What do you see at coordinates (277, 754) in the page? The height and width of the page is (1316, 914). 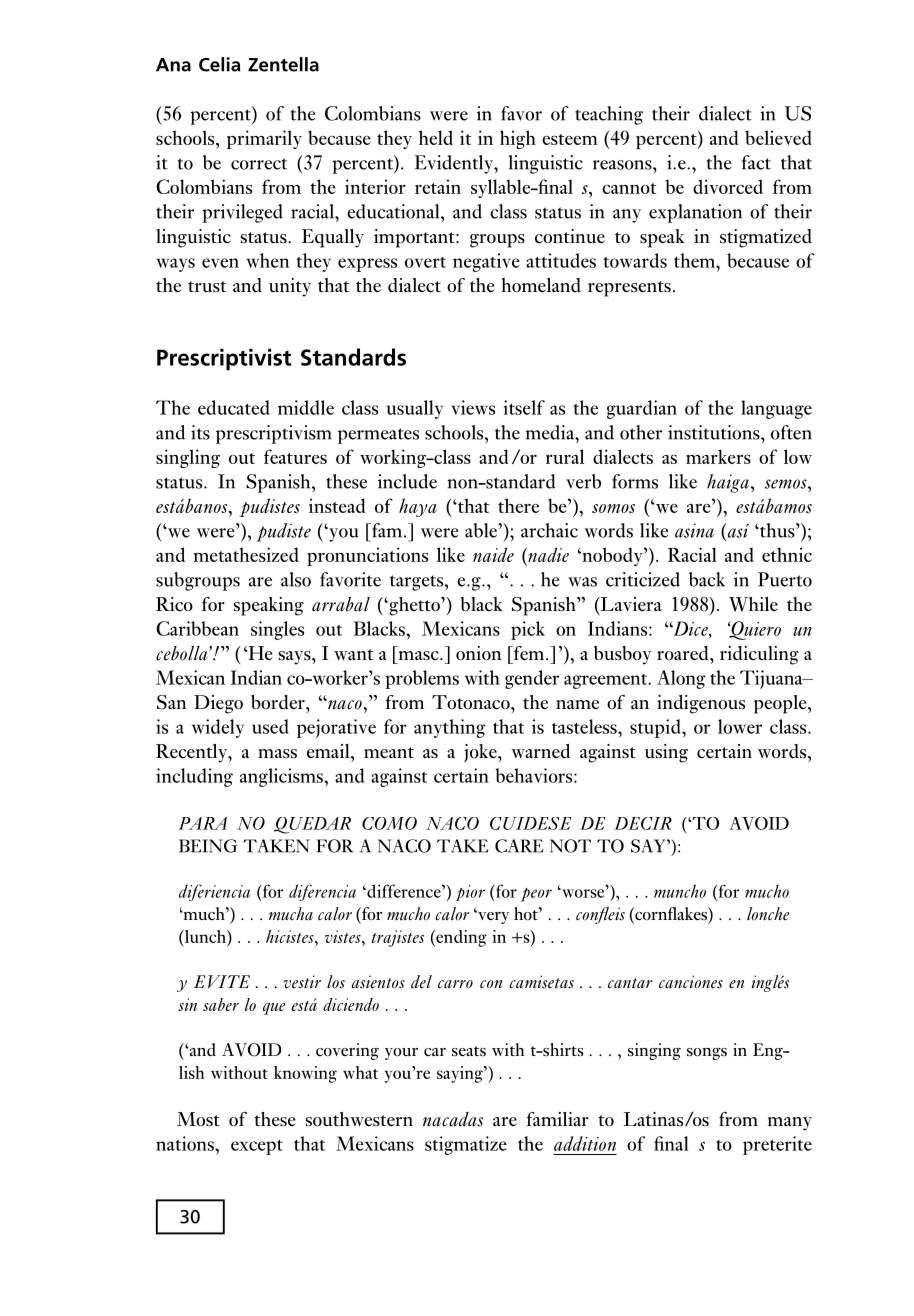 I see `mass` at bounding box center [277, 754].
